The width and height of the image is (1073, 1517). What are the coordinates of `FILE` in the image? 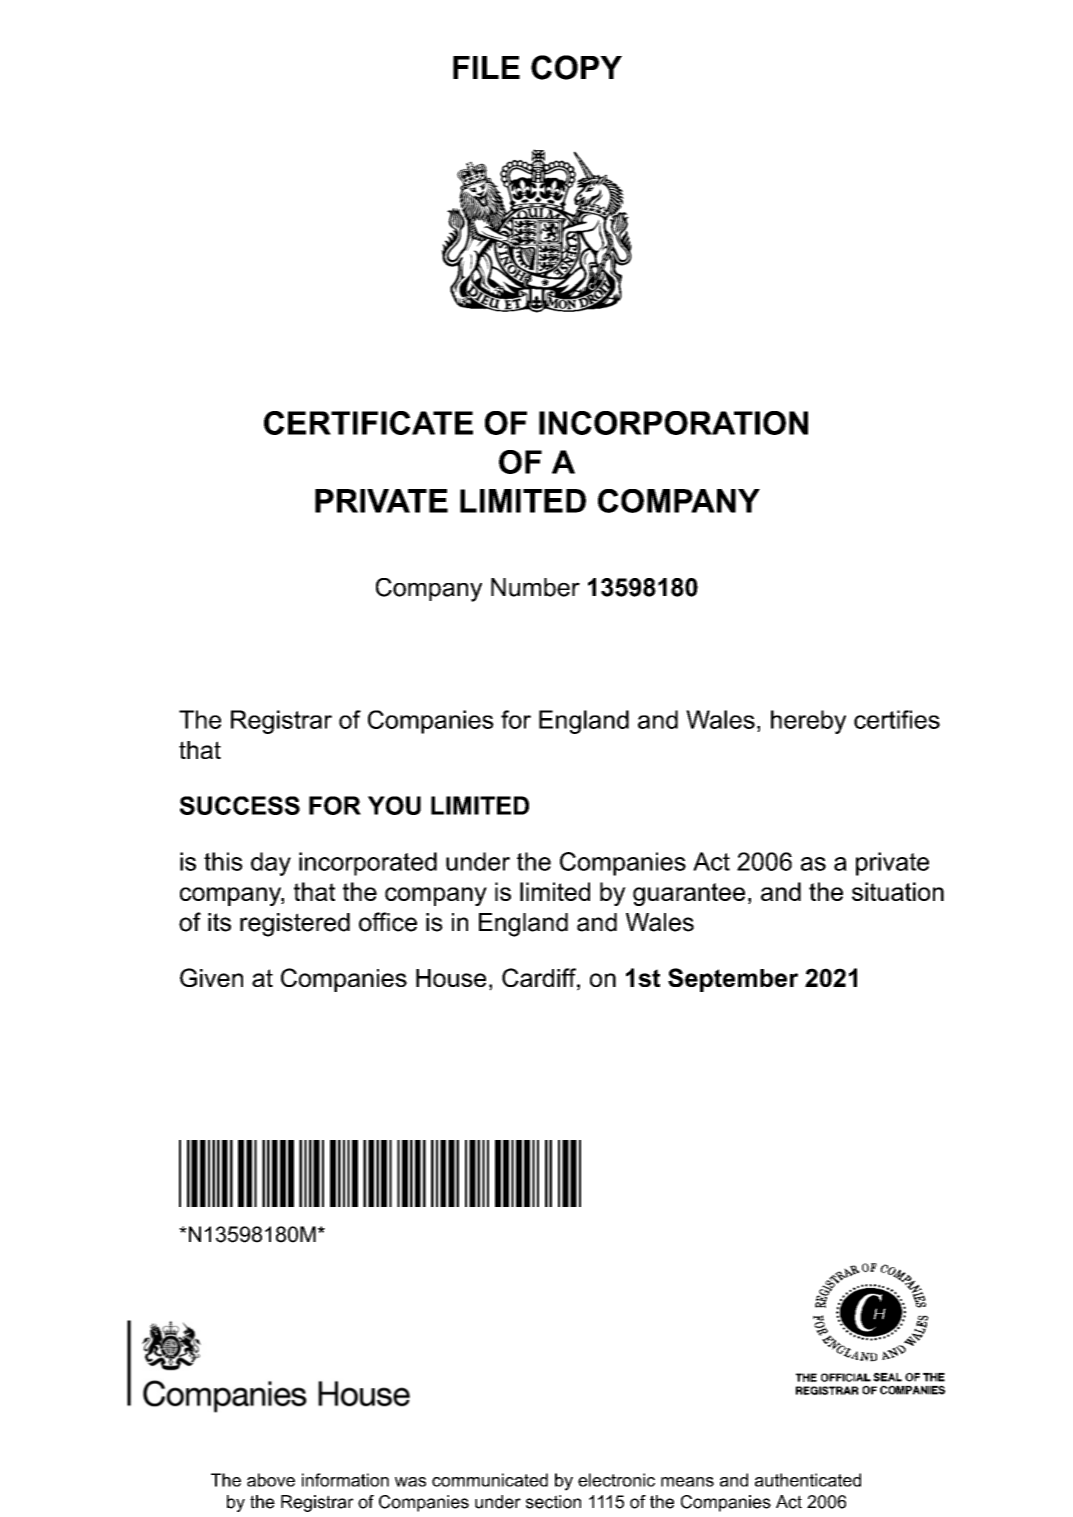 It's located at (486, 67).
